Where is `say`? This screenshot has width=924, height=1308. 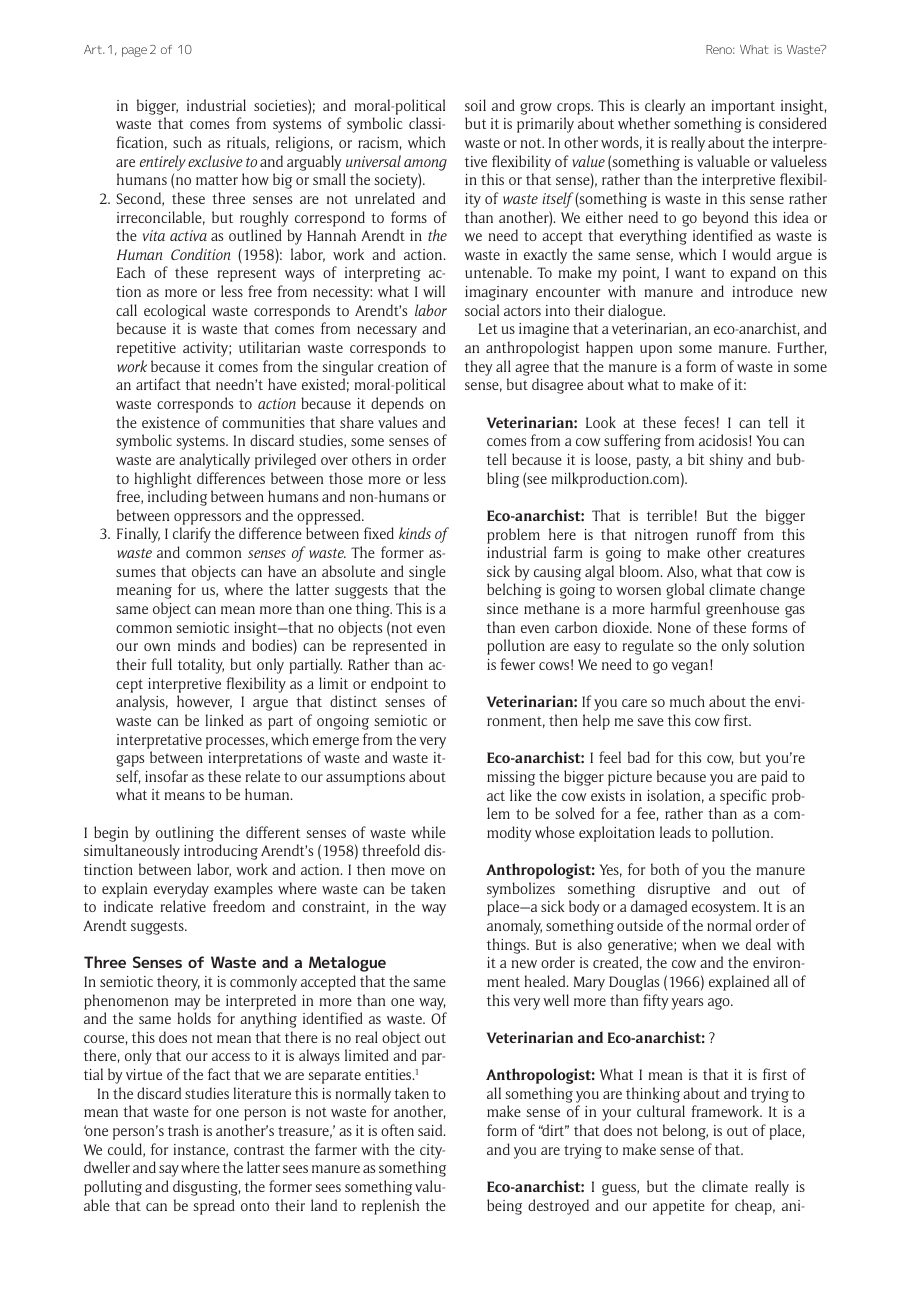
say is located at coordinates (169, 1171).
